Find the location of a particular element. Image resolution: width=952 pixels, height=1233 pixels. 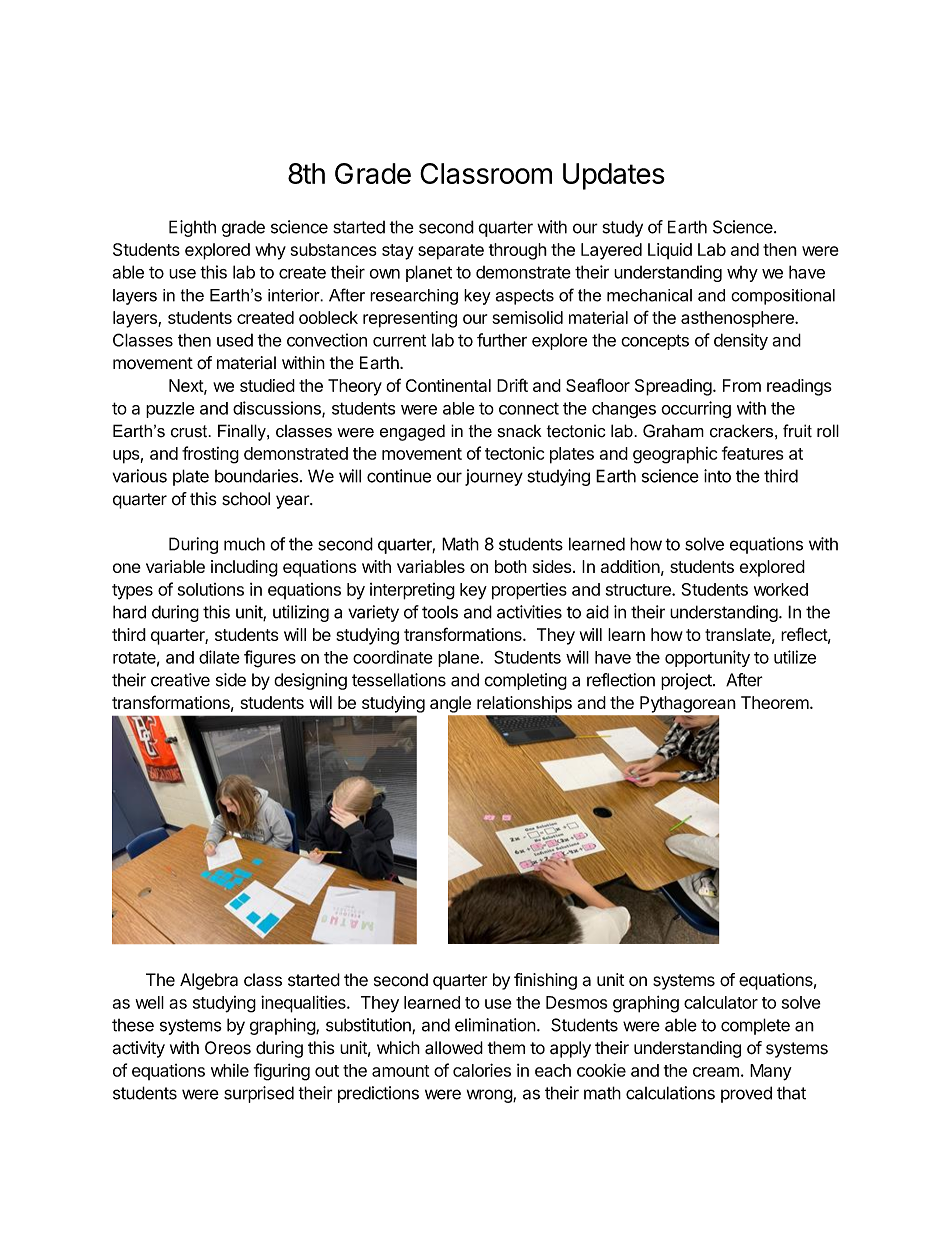

tools is located at coordinates (440, 612).
